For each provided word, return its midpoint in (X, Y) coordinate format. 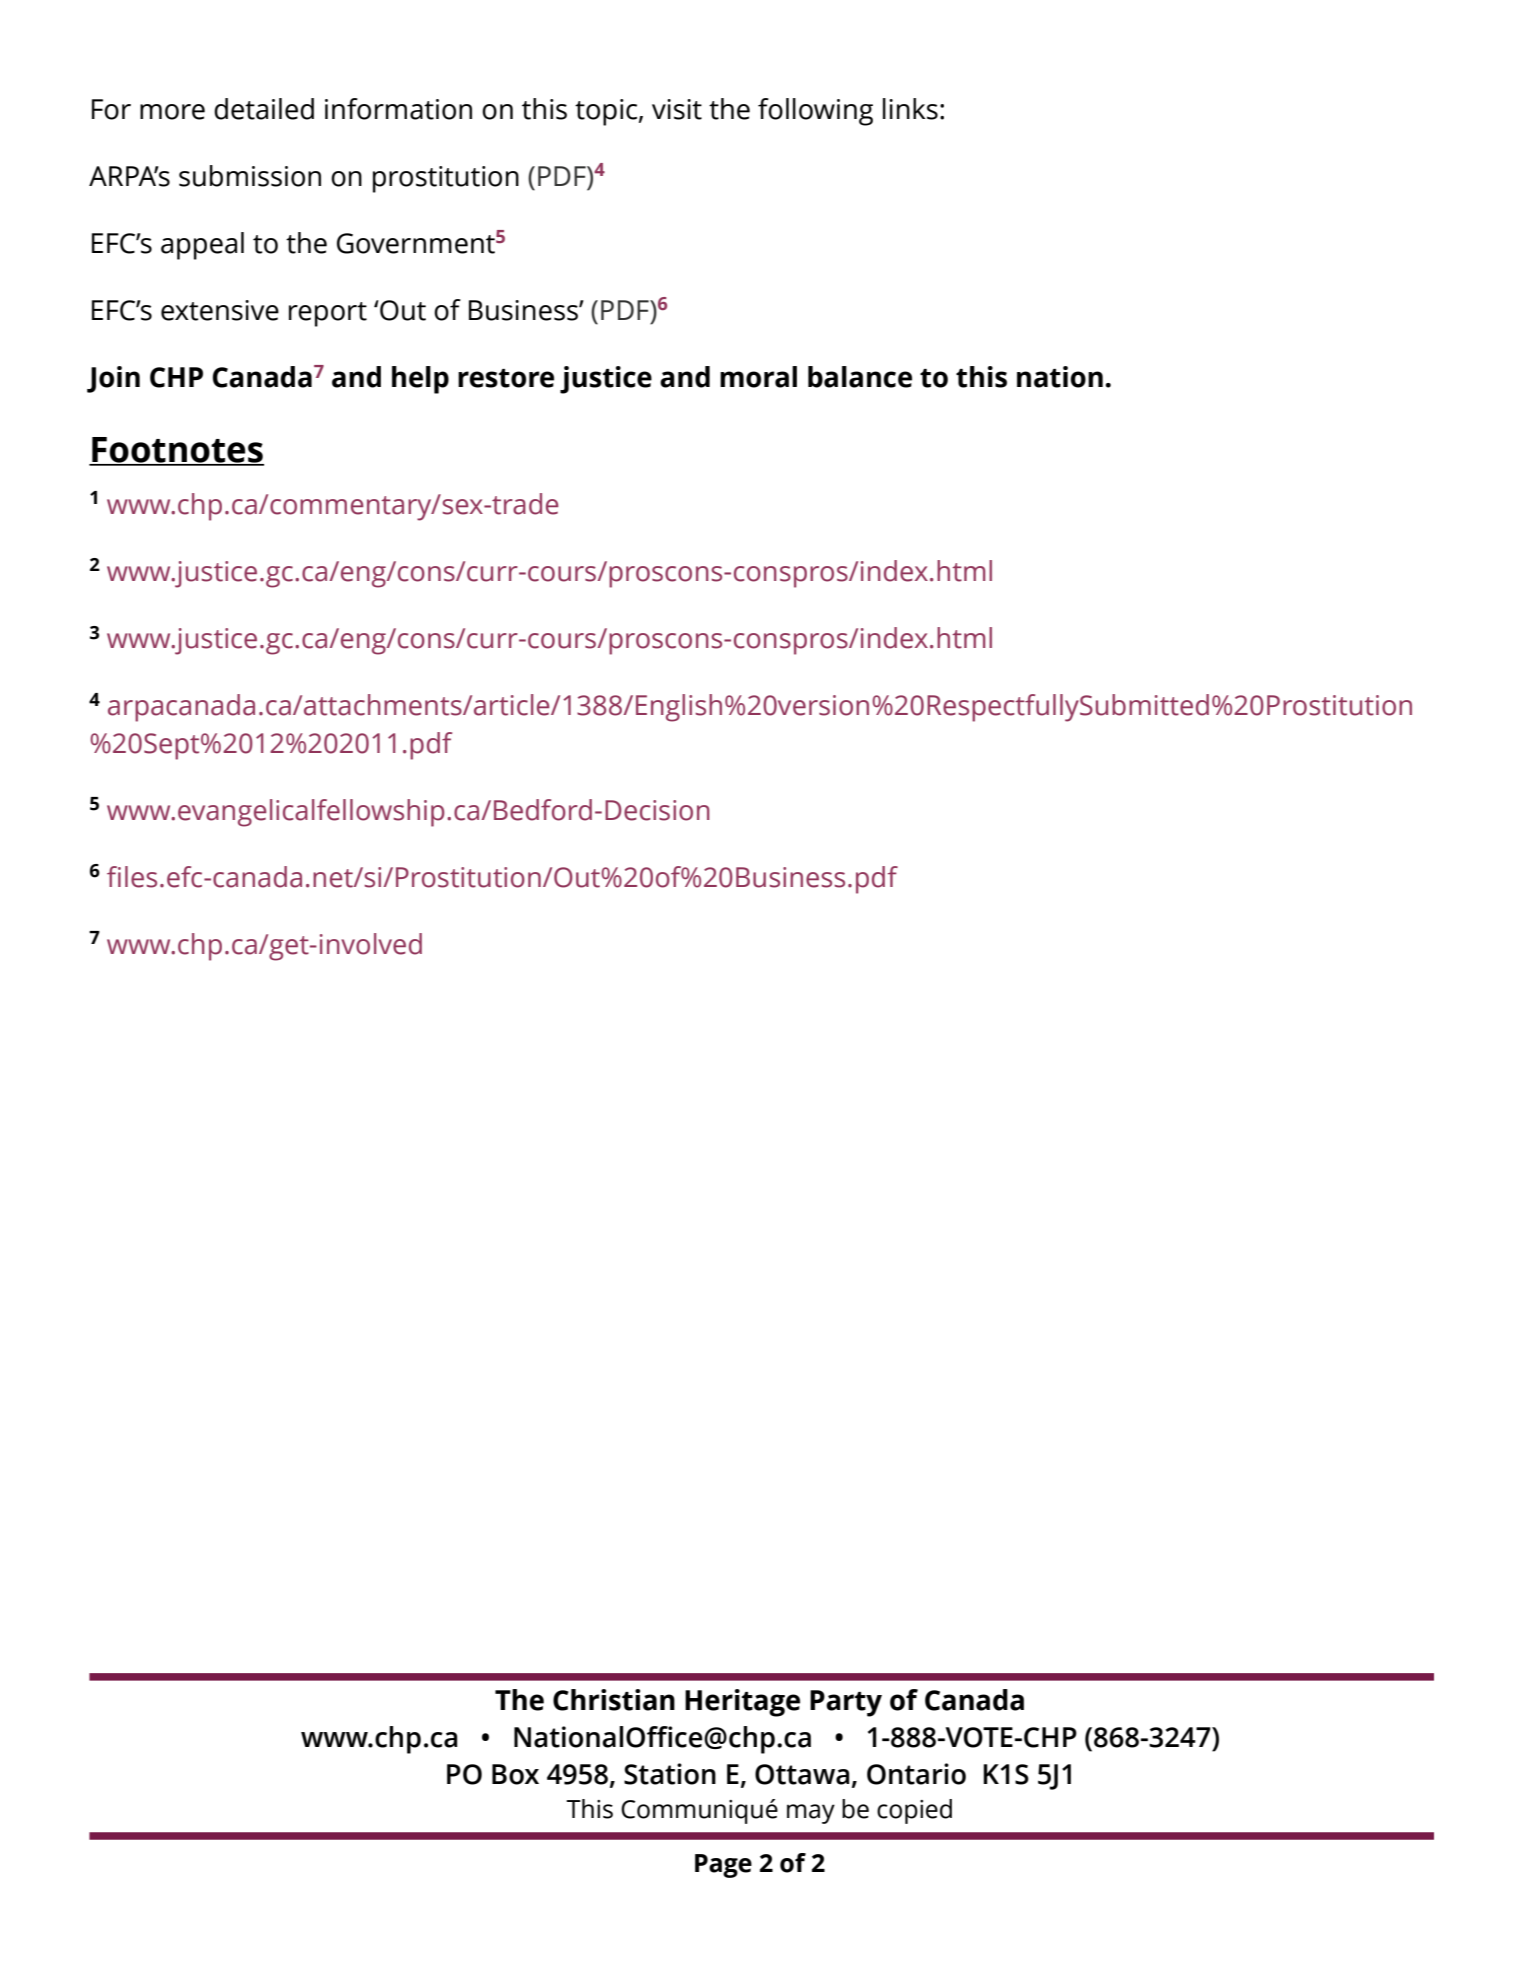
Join (113, 379)
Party (846, 1703)
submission (250, 176)
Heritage (742, 1703)
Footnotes (177, 451)
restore (506, 378)
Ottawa (802, 1774)
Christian (614, 1700)
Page (723, 1866)
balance (860, 377)
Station (670, 1774)
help (420, 380)
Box (515, 1774)
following (815, 112)
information (398, 109)
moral (758, 377)
